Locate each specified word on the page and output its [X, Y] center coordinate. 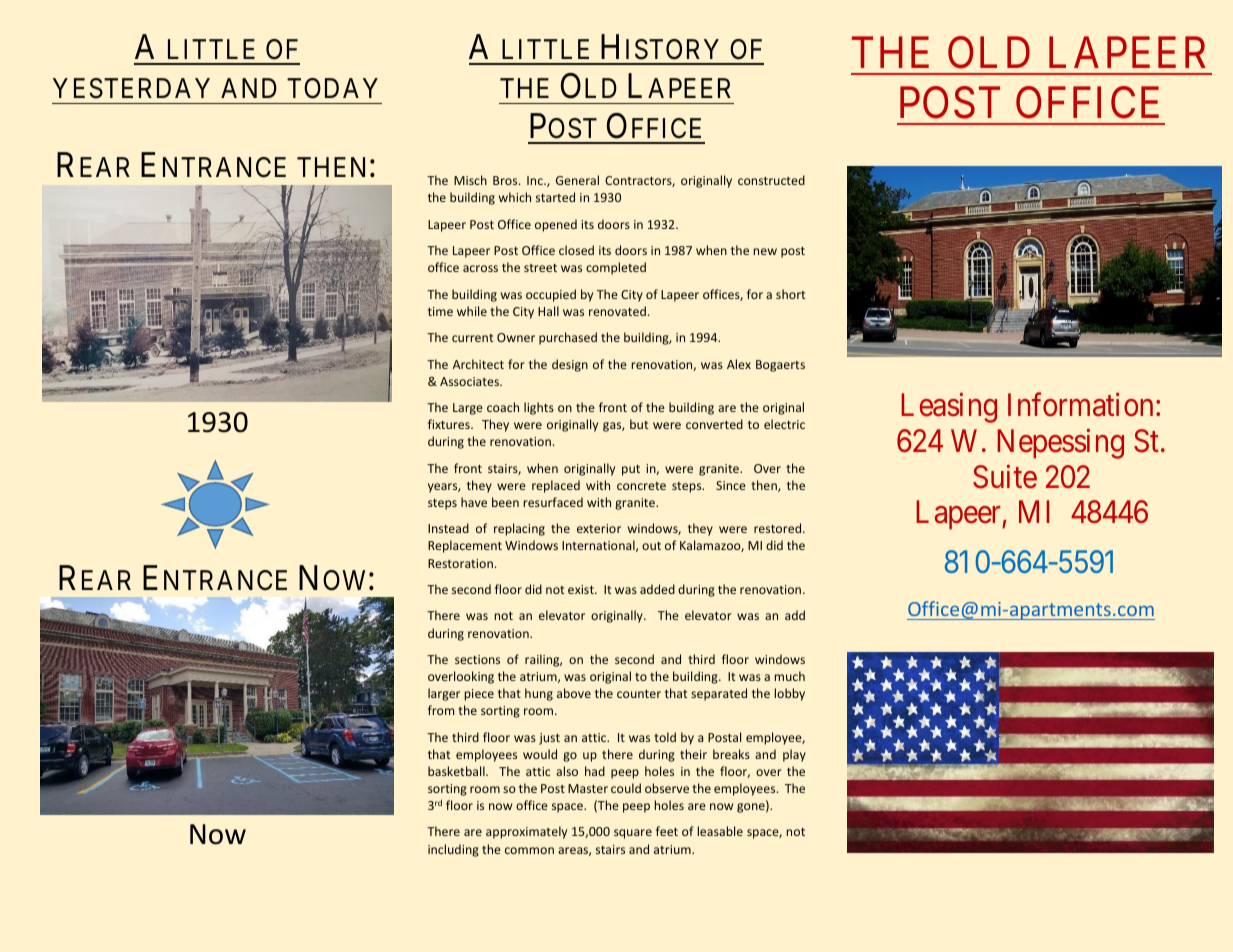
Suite [1005, 476]
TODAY [332, 88]
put [631, 470]
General [577, 180]
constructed [771, 180]
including [453, 850]
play [794, 755]
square [633, 834]
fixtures [450, 424]
